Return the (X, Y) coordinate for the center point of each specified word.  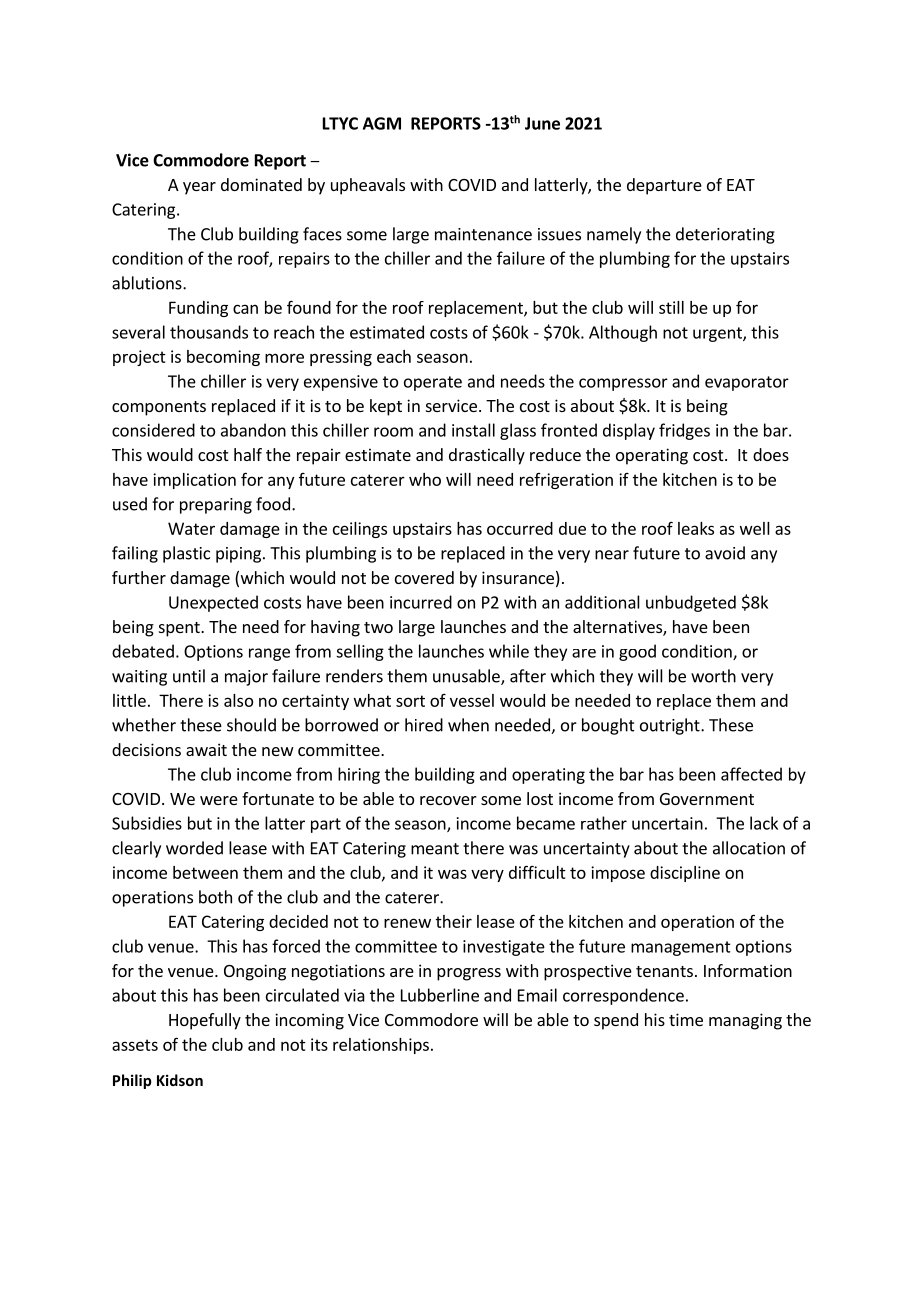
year (199, 188)
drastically (487, 456)
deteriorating (725, 235)
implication (194, 481)
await (206, 749)
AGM (382, 123)
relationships (381, 1046)
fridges (684, 431)
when (468, 725)
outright (671, 726)
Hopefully (205, 1021)
